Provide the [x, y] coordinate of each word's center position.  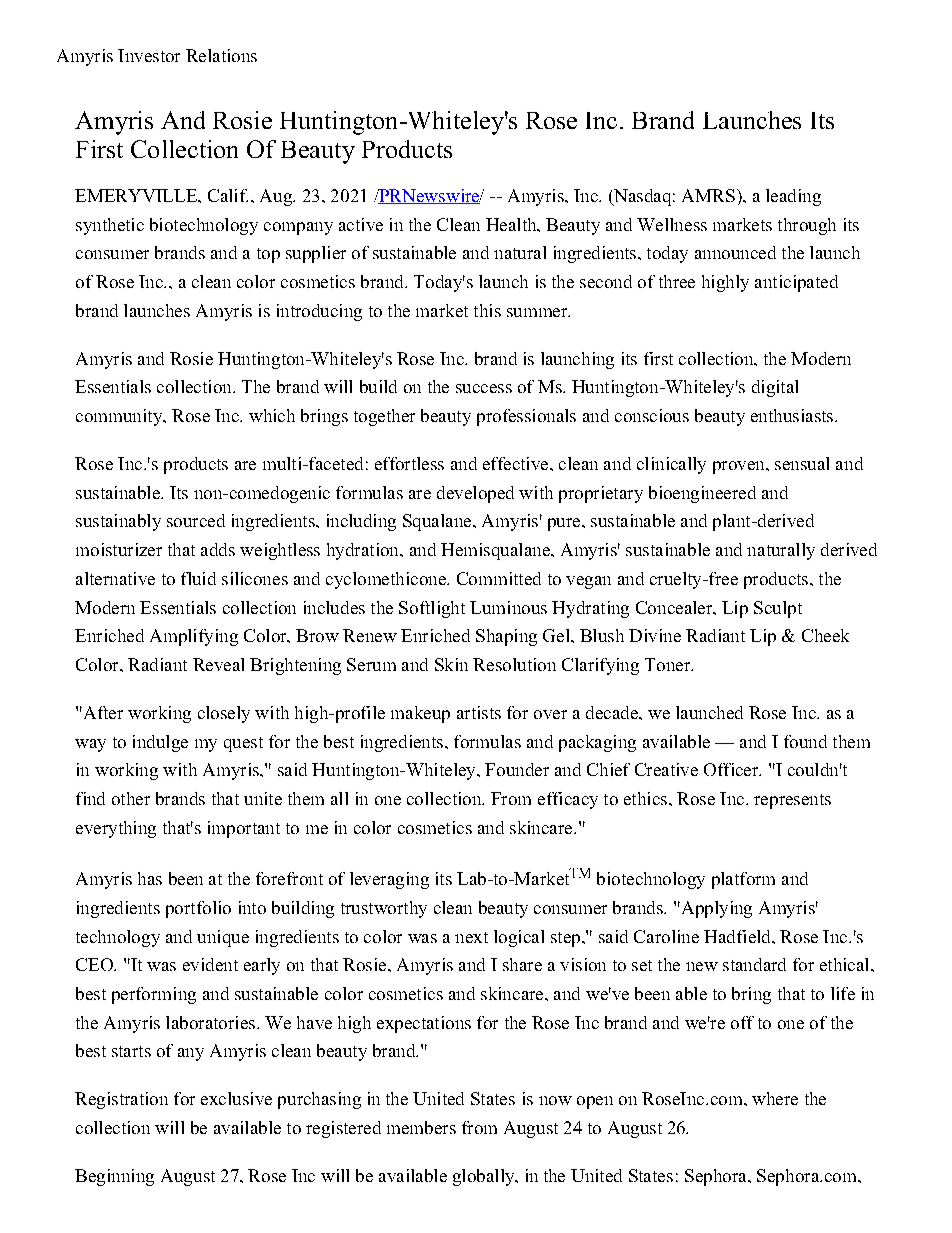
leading [793, 197]
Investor [149, 55]
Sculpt [778, 609]
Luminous [508, 607]
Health [512, 224]
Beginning [114, 1177]
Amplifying [194, 637]
